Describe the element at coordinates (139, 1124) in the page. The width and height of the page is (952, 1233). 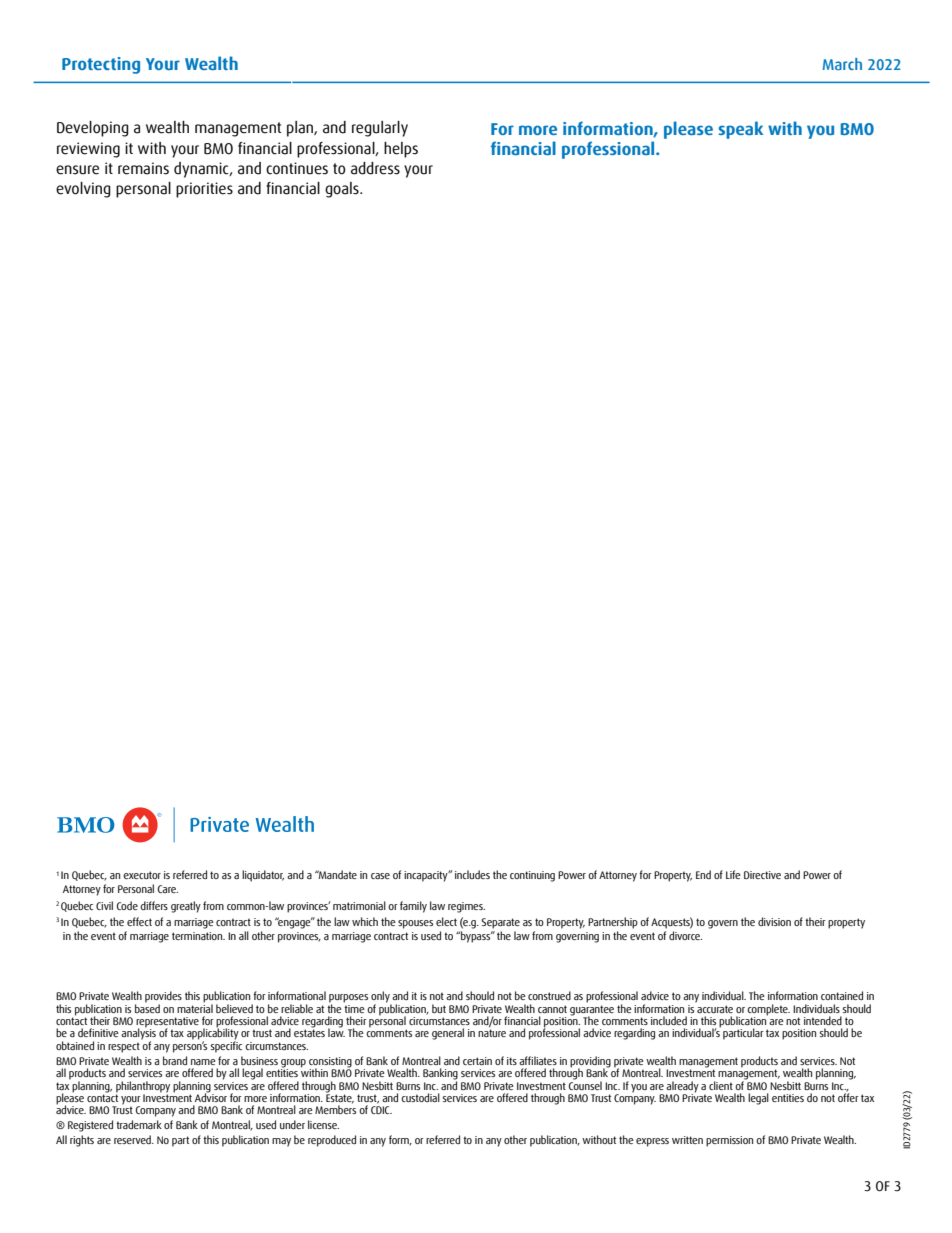
I see `trademark` at that location.
